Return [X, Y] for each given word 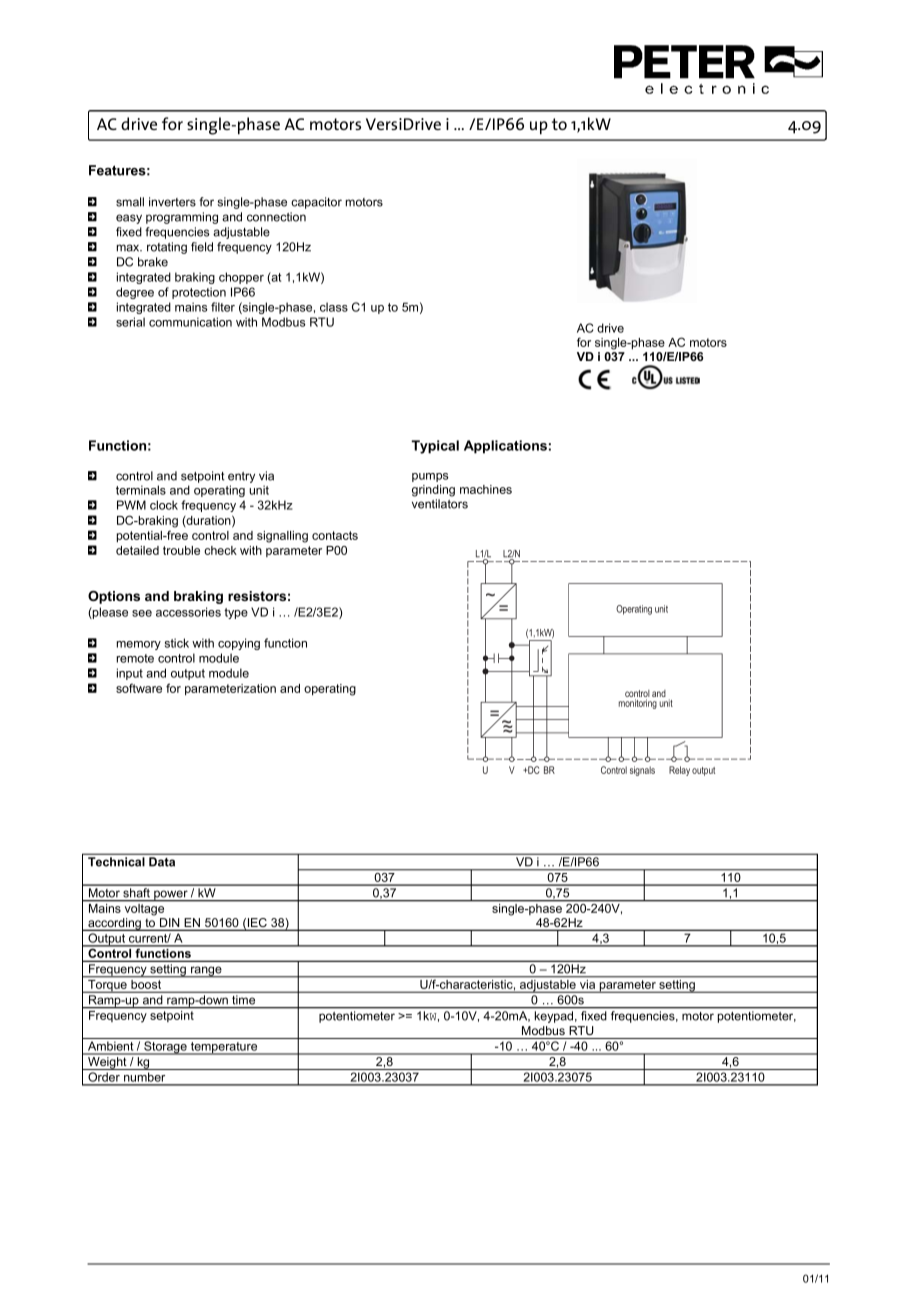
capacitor [316, 203]
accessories [188, 612]
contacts [335, 535]
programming [182, 218]
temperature [224, 1048]
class [334, 307]
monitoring [638, 704]
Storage [165, 1048]
